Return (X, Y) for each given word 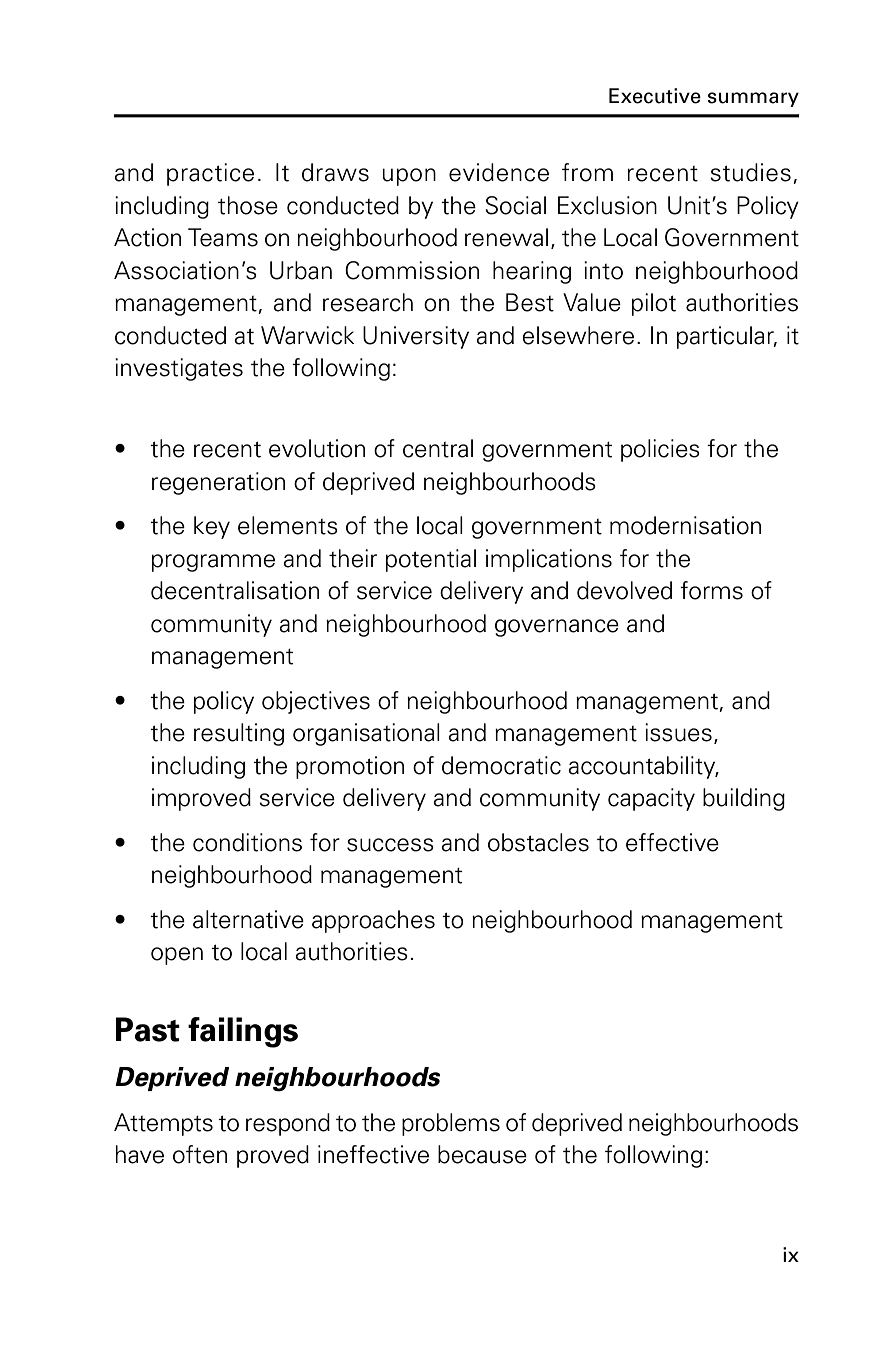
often (200, 1154)
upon (409, 177)
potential (431, 560)
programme (213, 563)
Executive (655, 96)
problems (451, 1124)
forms (711, 590)
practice (210, 174)
